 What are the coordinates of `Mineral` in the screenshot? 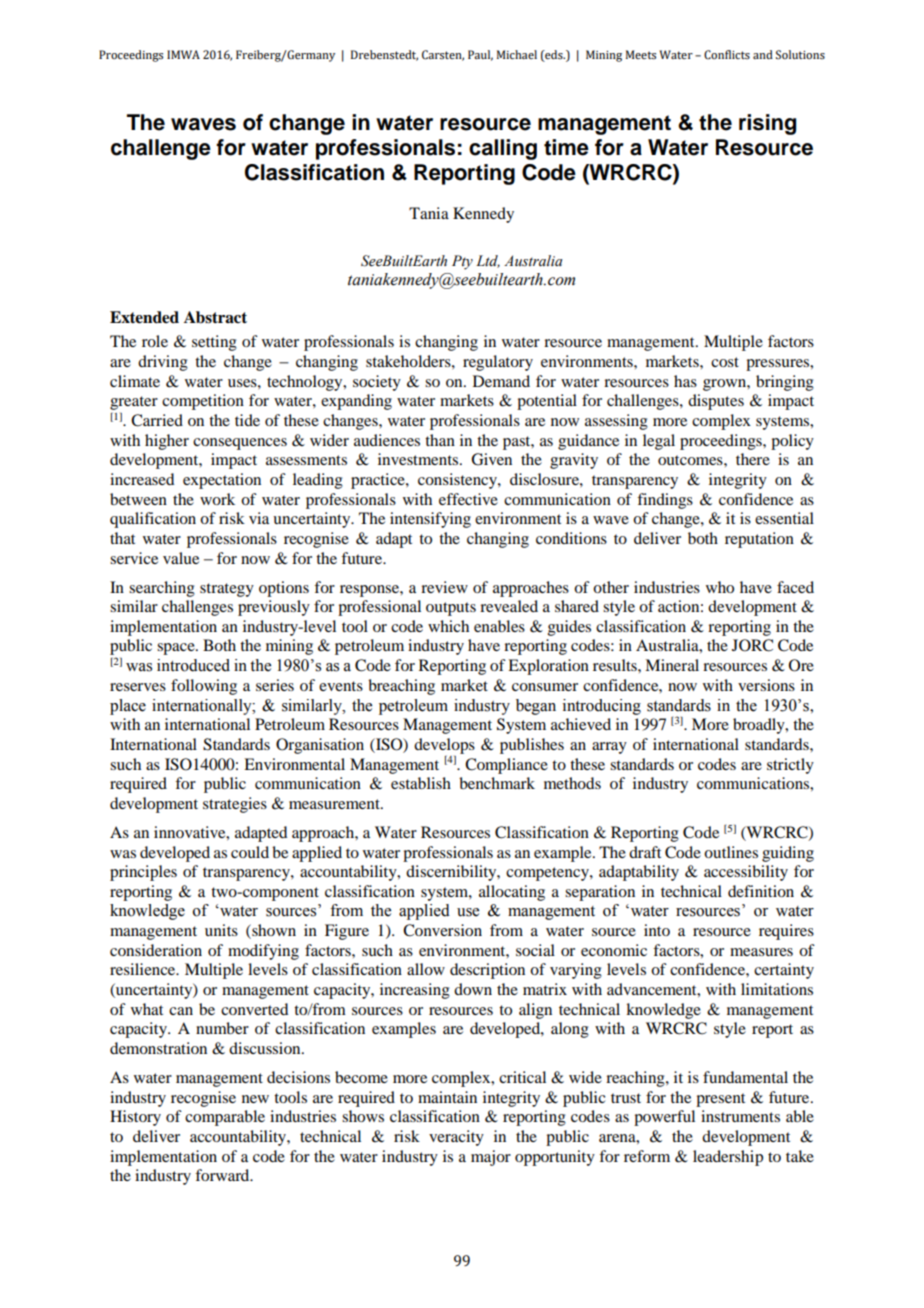 It's located at (672, 665).
